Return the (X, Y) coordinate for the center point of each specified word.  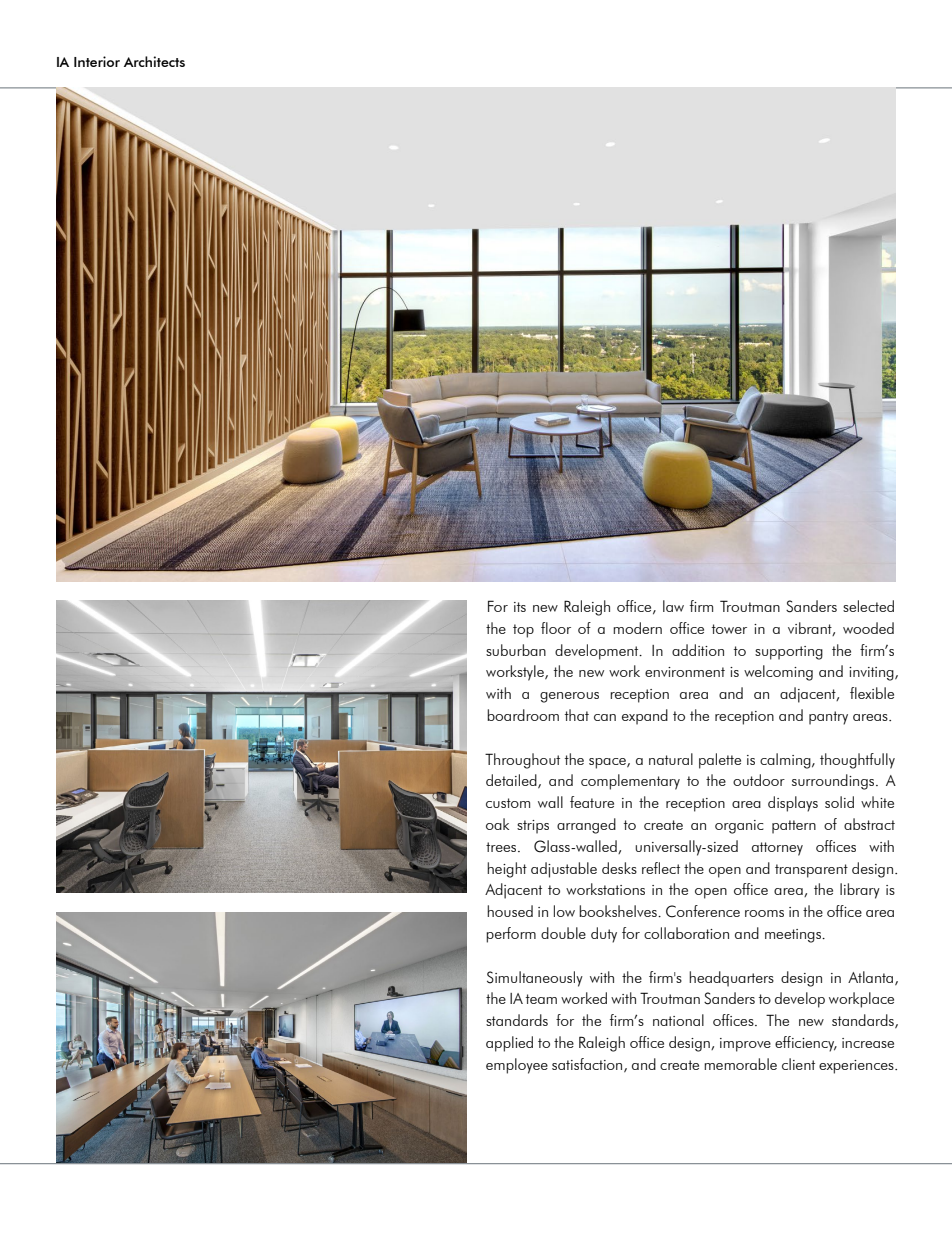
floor (556, 628)
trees (502, 847)
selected (868, 606)
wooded (868, 628)
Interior (97, 61)
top (523, 631)
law (673, 606)
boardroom (523, 715)
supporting (789, 653)
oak (497, 824)
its (520, 607)
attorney (777, 849)
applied (509, 1044)
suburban (516, 650)
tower (729, 629)
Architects (154, 61)
